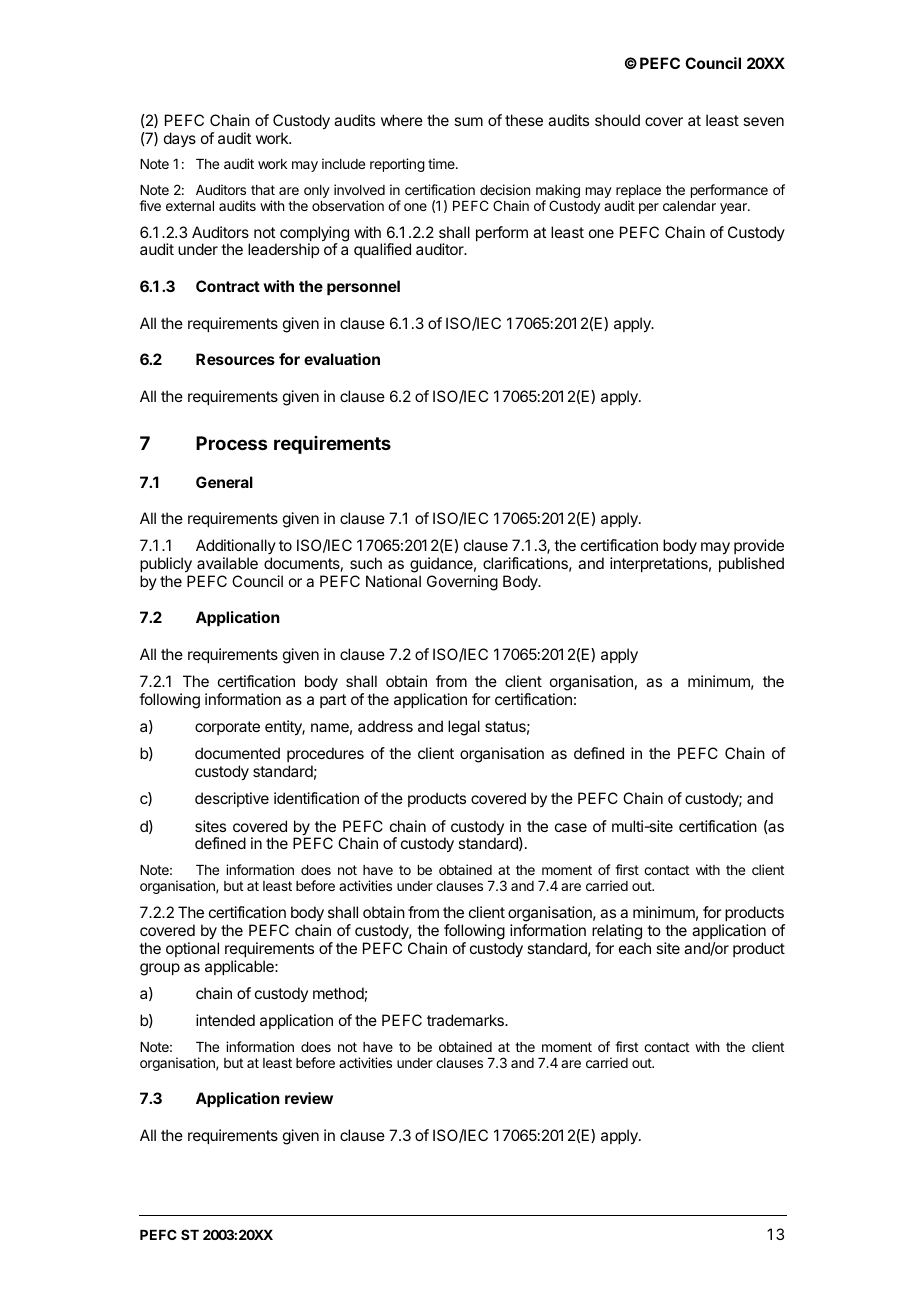 This page has width=924, height=1308. What do you see at coordinates (180, 139) in the page?
I see `days` at bounding box center [180, 139].
